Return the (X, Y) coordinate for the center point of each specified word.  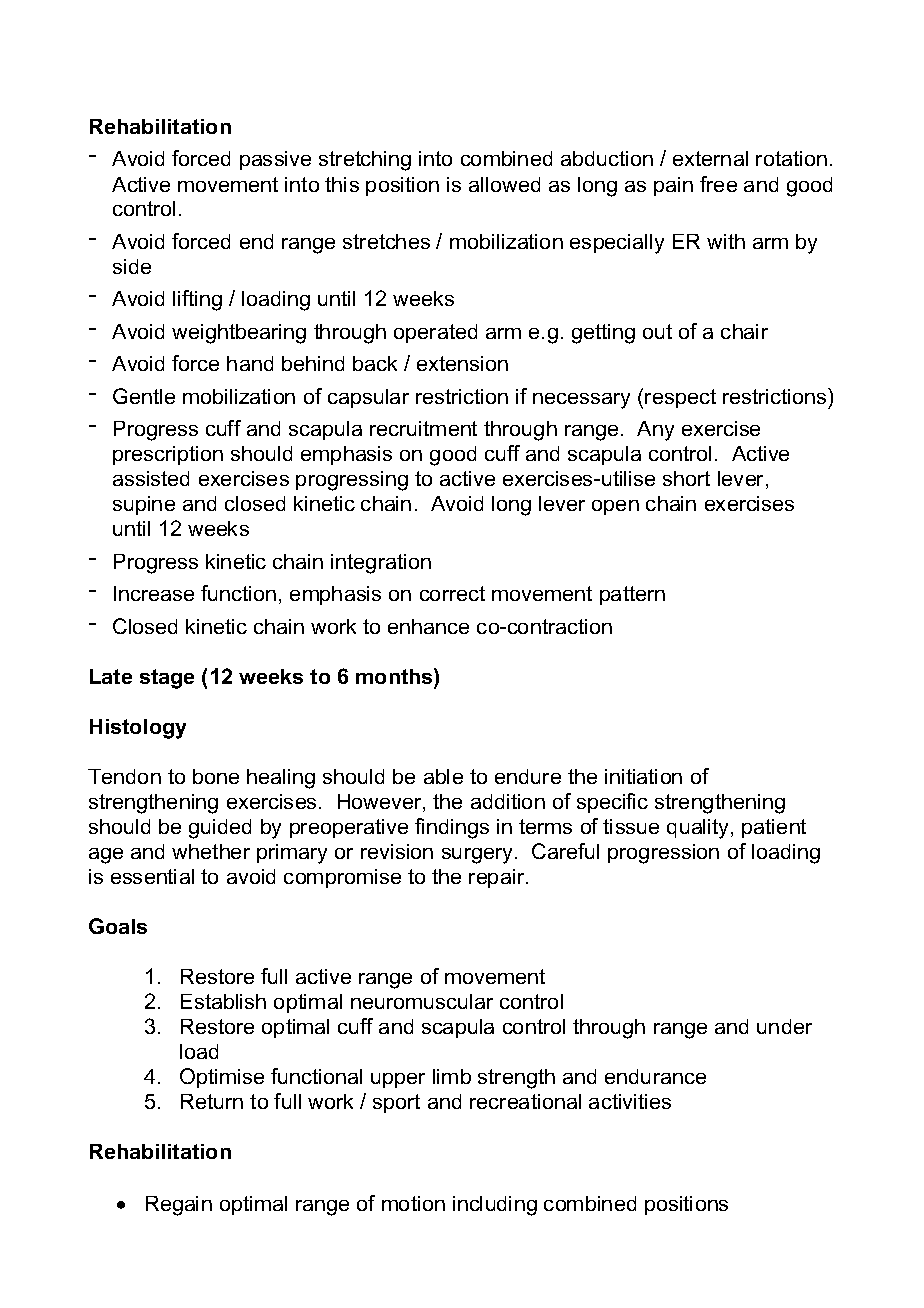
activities (630, 1101)
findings (452, 828)
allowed (504, 184)
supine (144, 505)
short (686, 478)
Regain (179, 1206)
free (718, 184)
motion (413, 1203)
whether (211, 851)
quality (699, 829)
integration (381, 564)
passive (275, 160)
